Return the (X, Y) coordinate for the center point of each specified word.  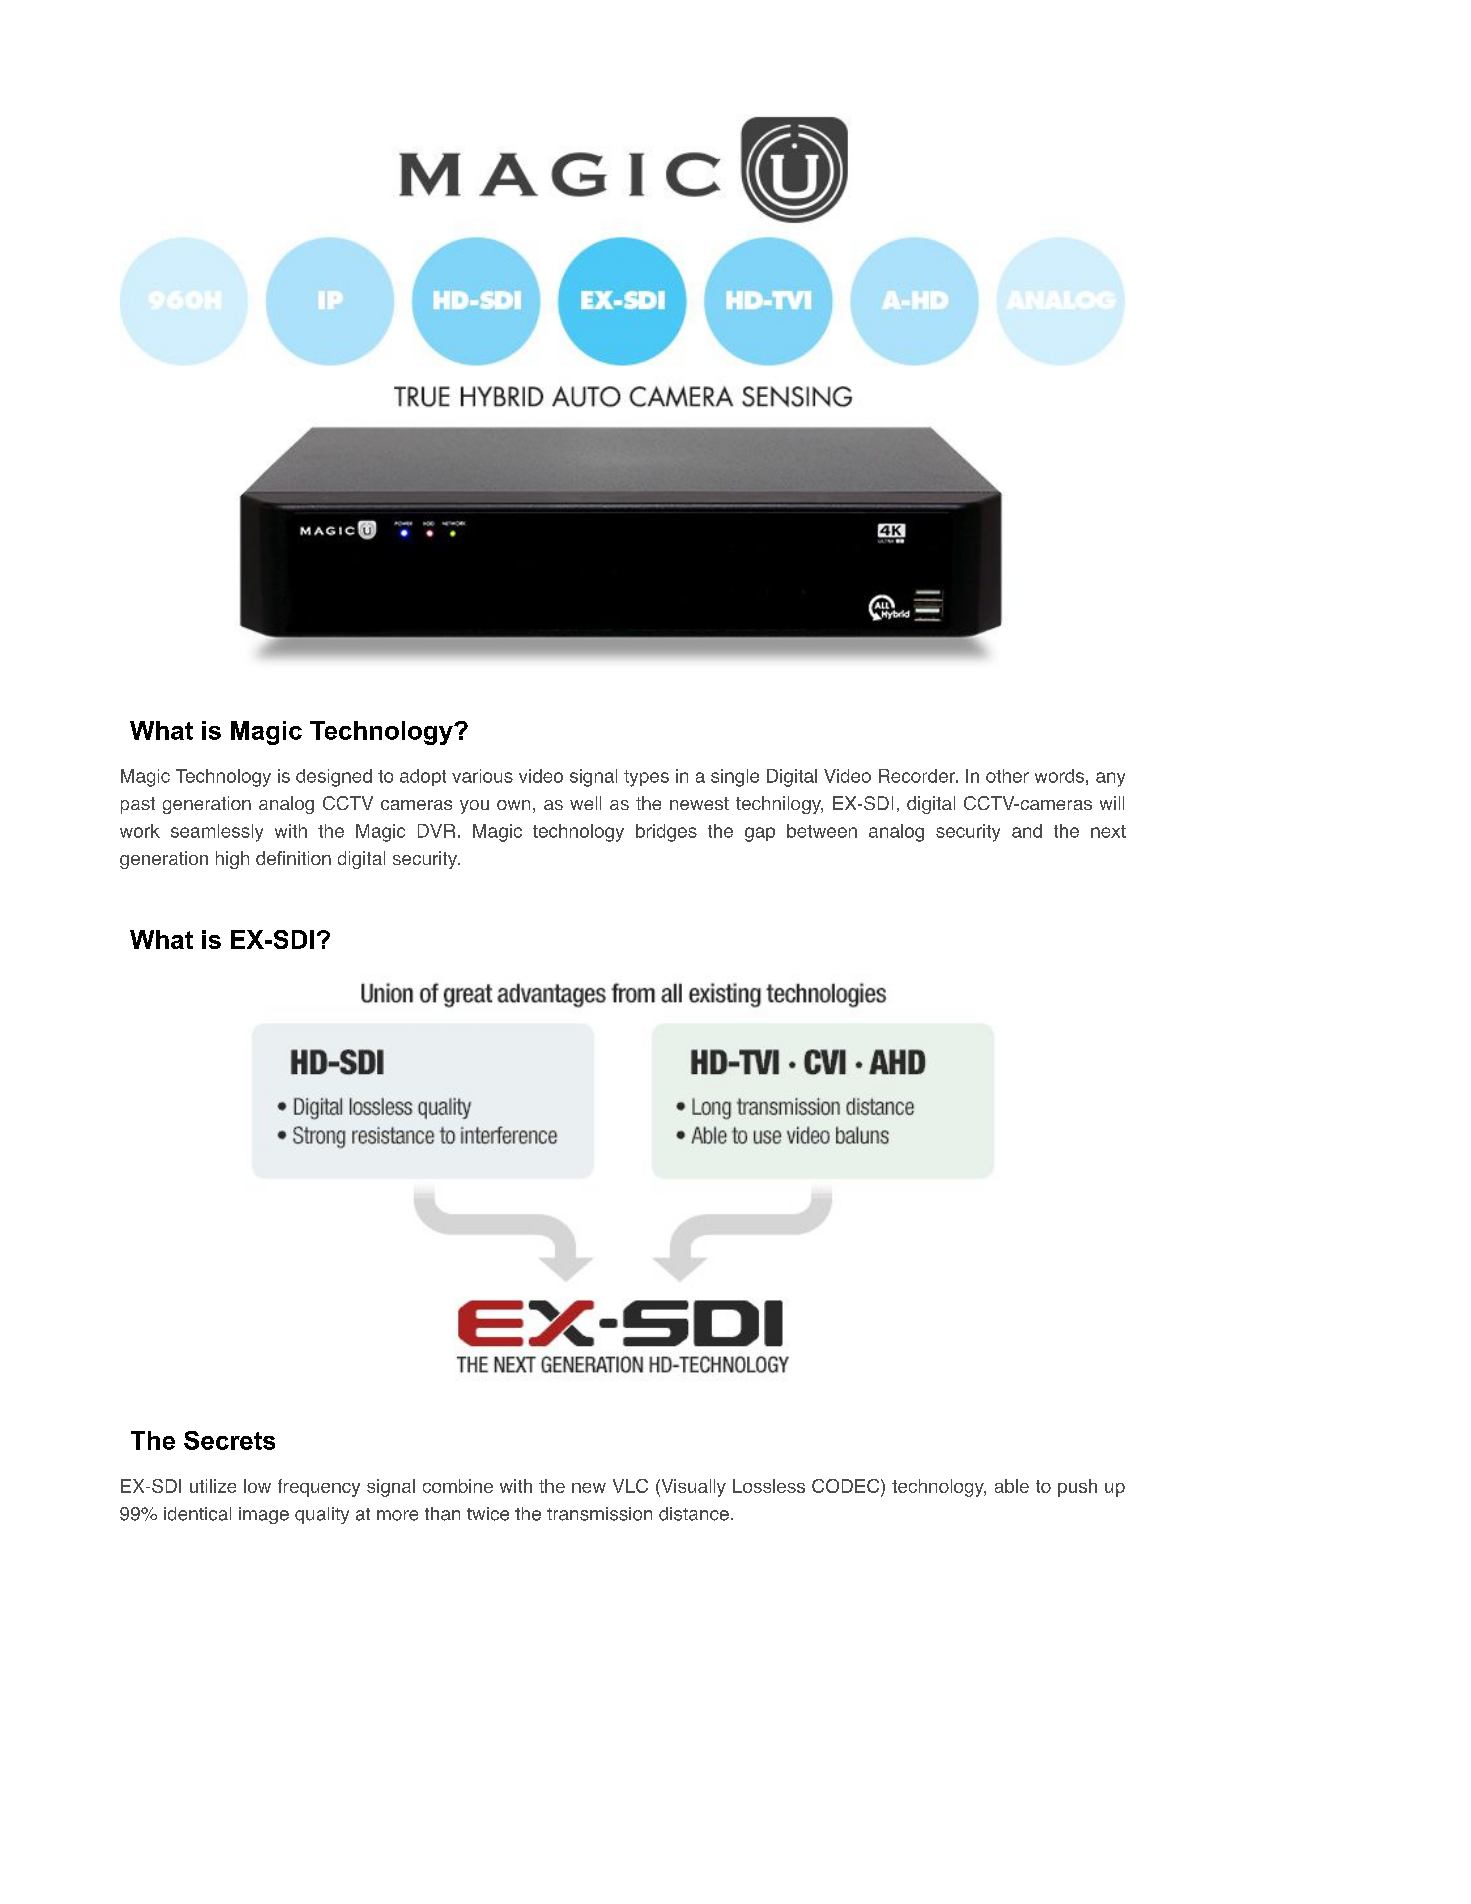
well (585, 803)
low (257, 1486)
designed (334, 778)
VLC (630, 1486)
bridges (666, 833)
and (1027, 831)
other (1007, 776)
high (232, 860)
